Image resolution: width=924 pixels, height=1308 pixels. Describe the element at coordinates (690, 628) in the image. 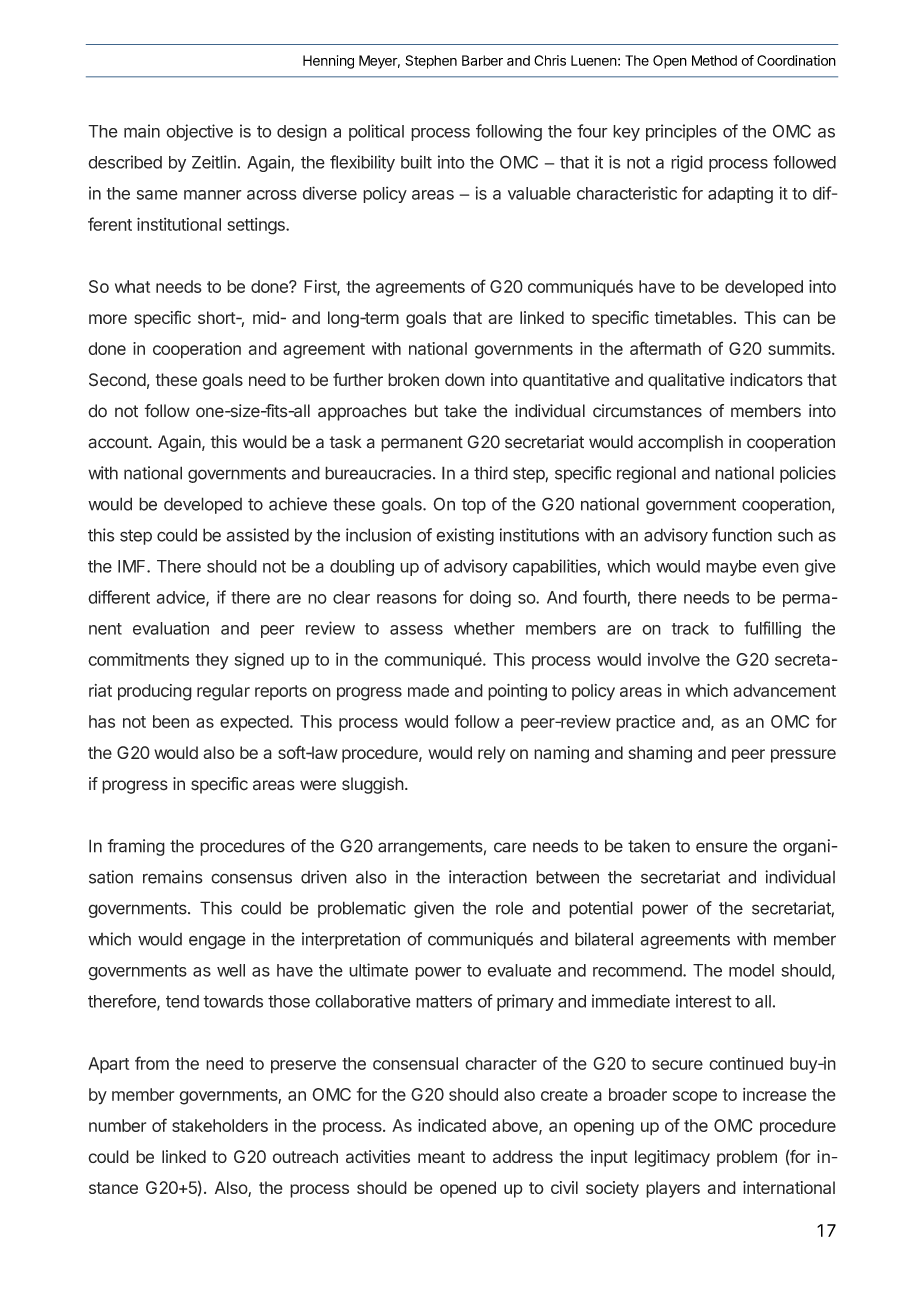

I see `track` at that location.
